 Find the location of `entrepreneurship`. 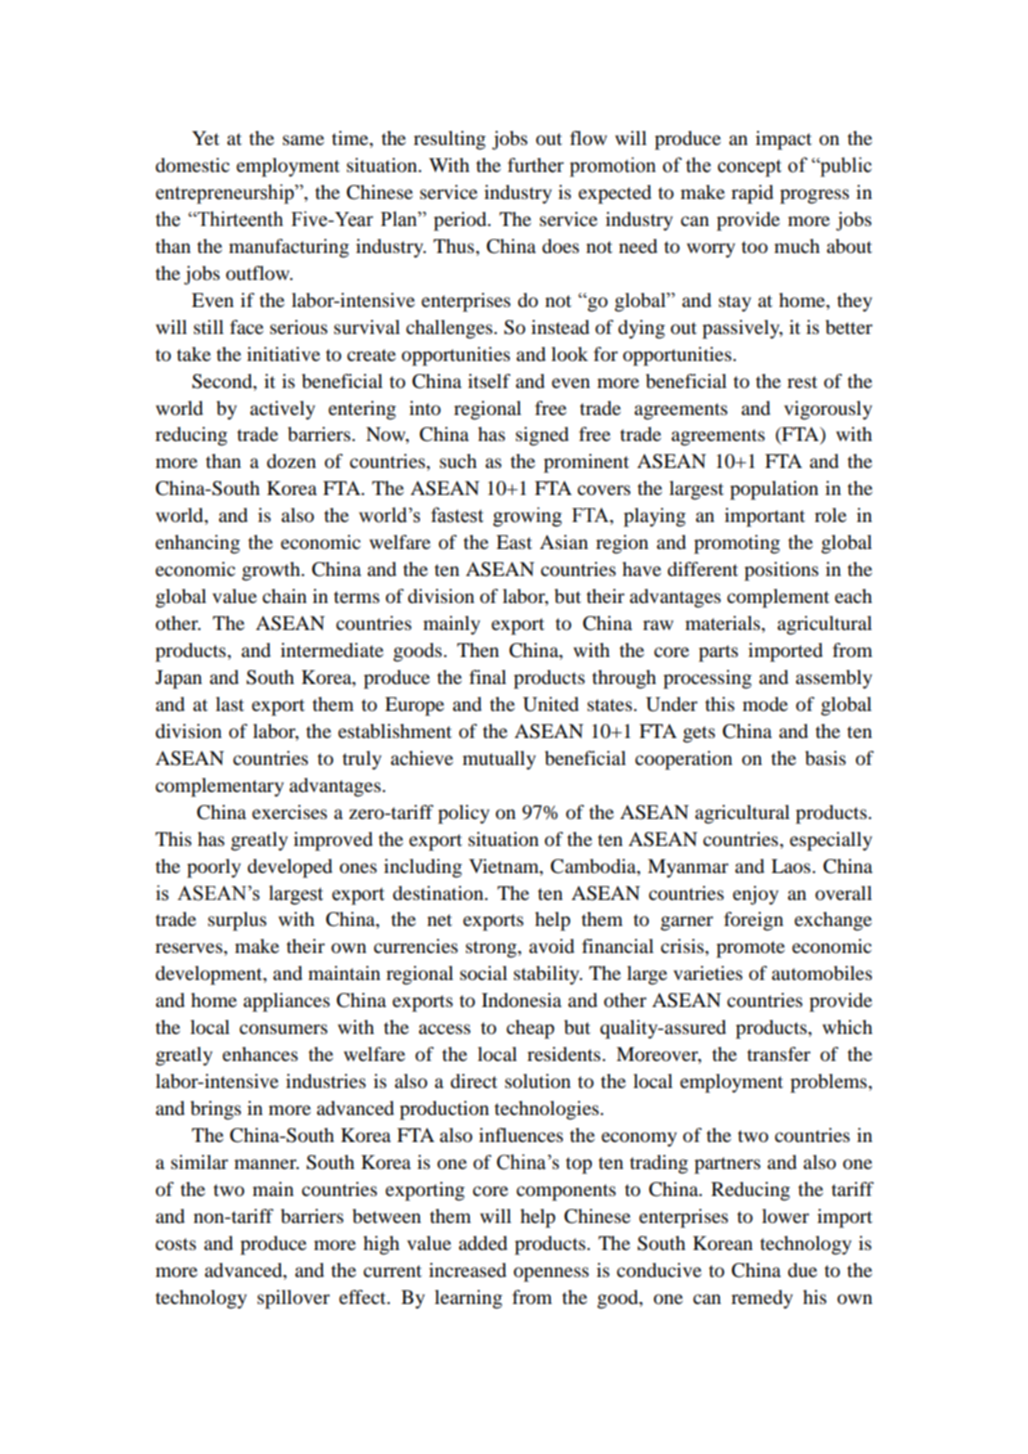

entrepreneurship is located at coordinates (226, 194).
